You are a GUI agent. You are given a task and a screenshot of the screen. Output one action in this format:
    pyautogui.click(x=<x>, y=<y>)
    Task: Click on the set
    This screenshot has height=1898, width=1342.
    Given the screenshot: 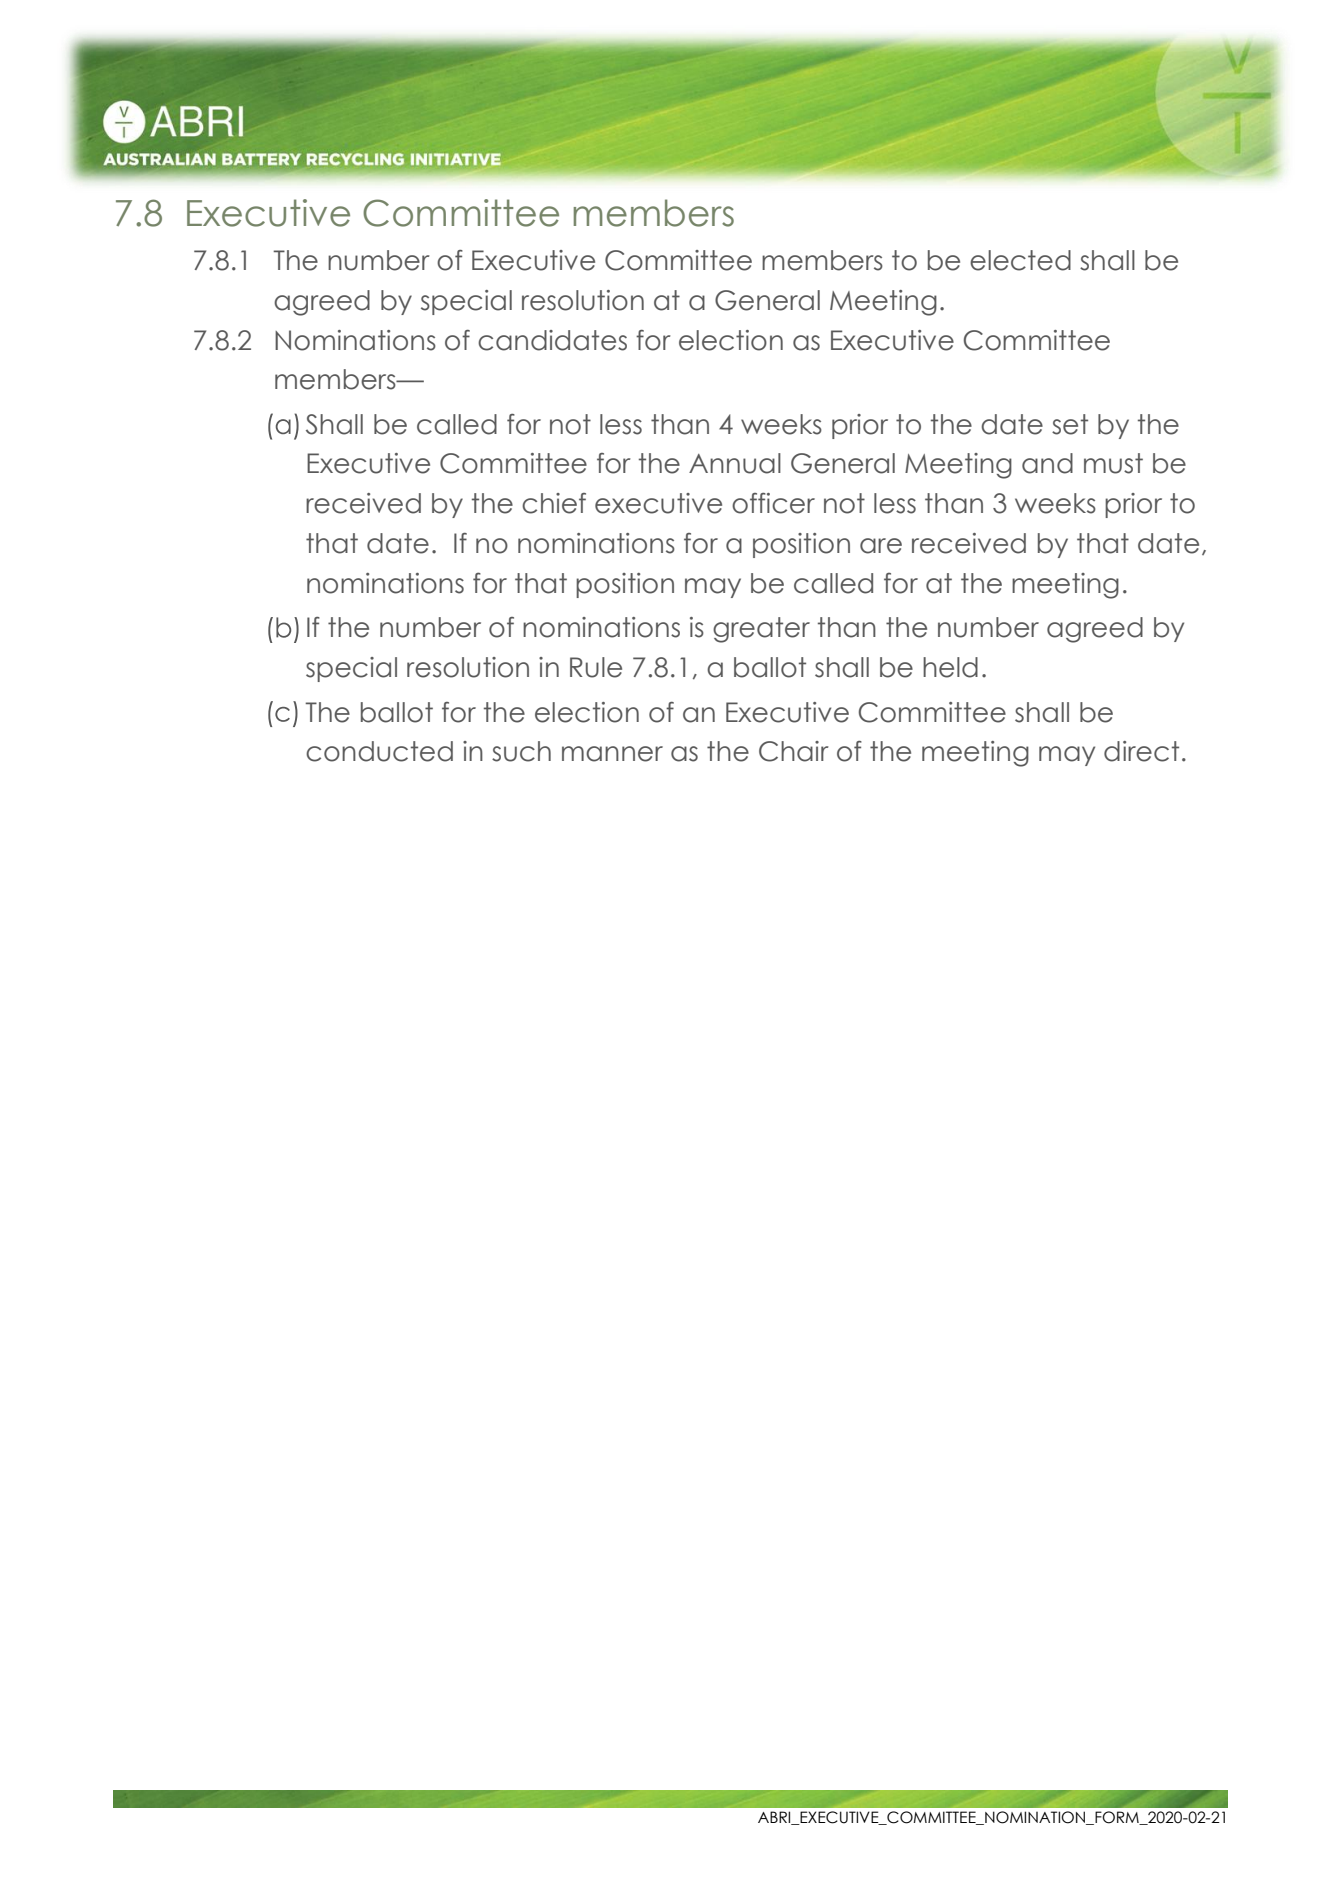 What is the action you would take?
    pyautogui.click(x=1070, y=424)
